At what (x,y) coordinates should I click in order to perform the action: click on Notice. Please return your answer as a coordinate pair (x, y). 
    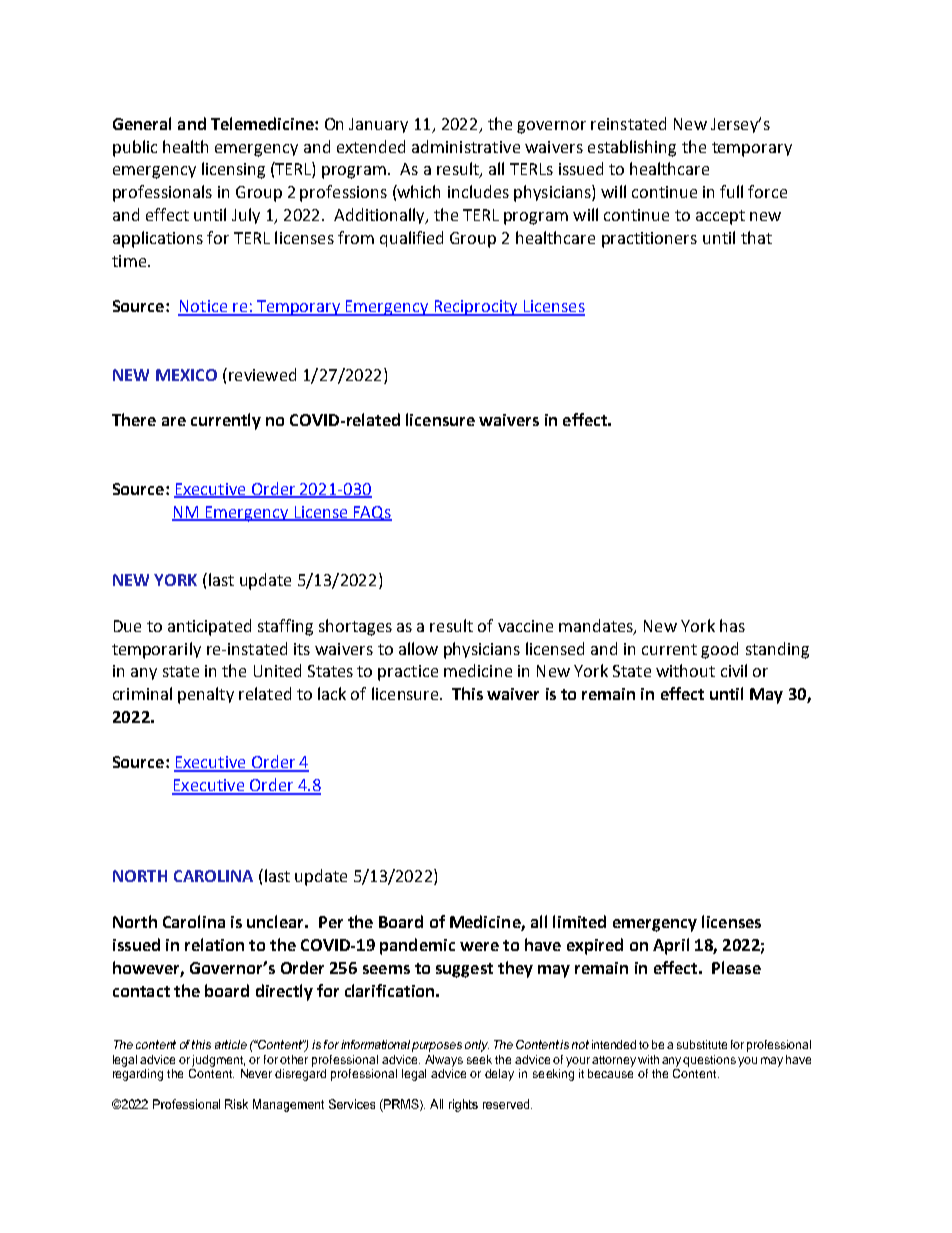
    Looking at the image, I should click on (204, 307).
